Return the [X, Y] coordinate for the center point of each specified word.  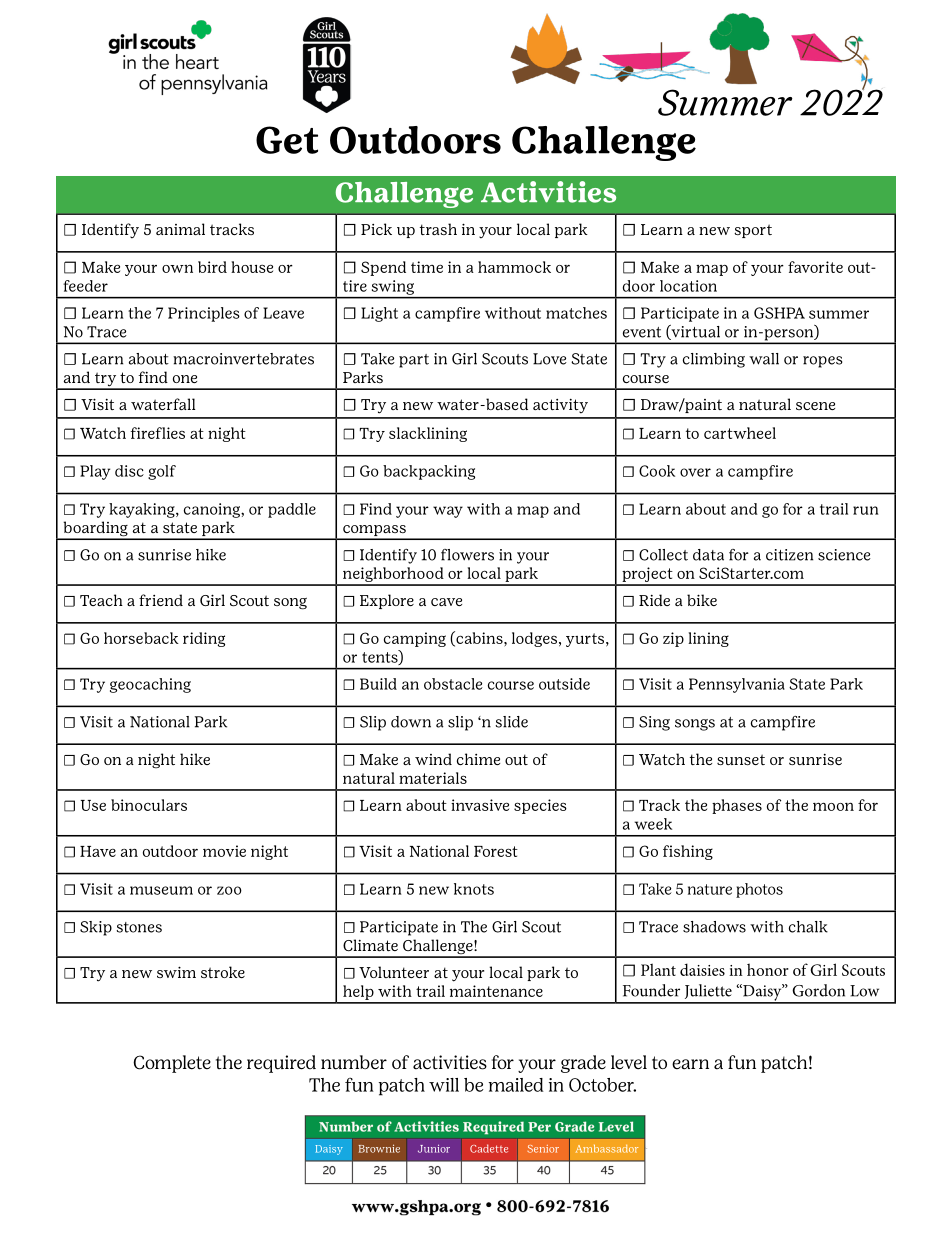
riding [204, 639]
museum [161, 890]
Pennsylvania [737, 685]
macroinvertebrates [243, 359]
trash [438, 229]
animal [180, 229]
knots [474, 889]
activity [560, 406]
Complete [172, 1064]
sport [753, 231]
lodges [534, 639]
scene [815, 406]
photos [759, 890]
